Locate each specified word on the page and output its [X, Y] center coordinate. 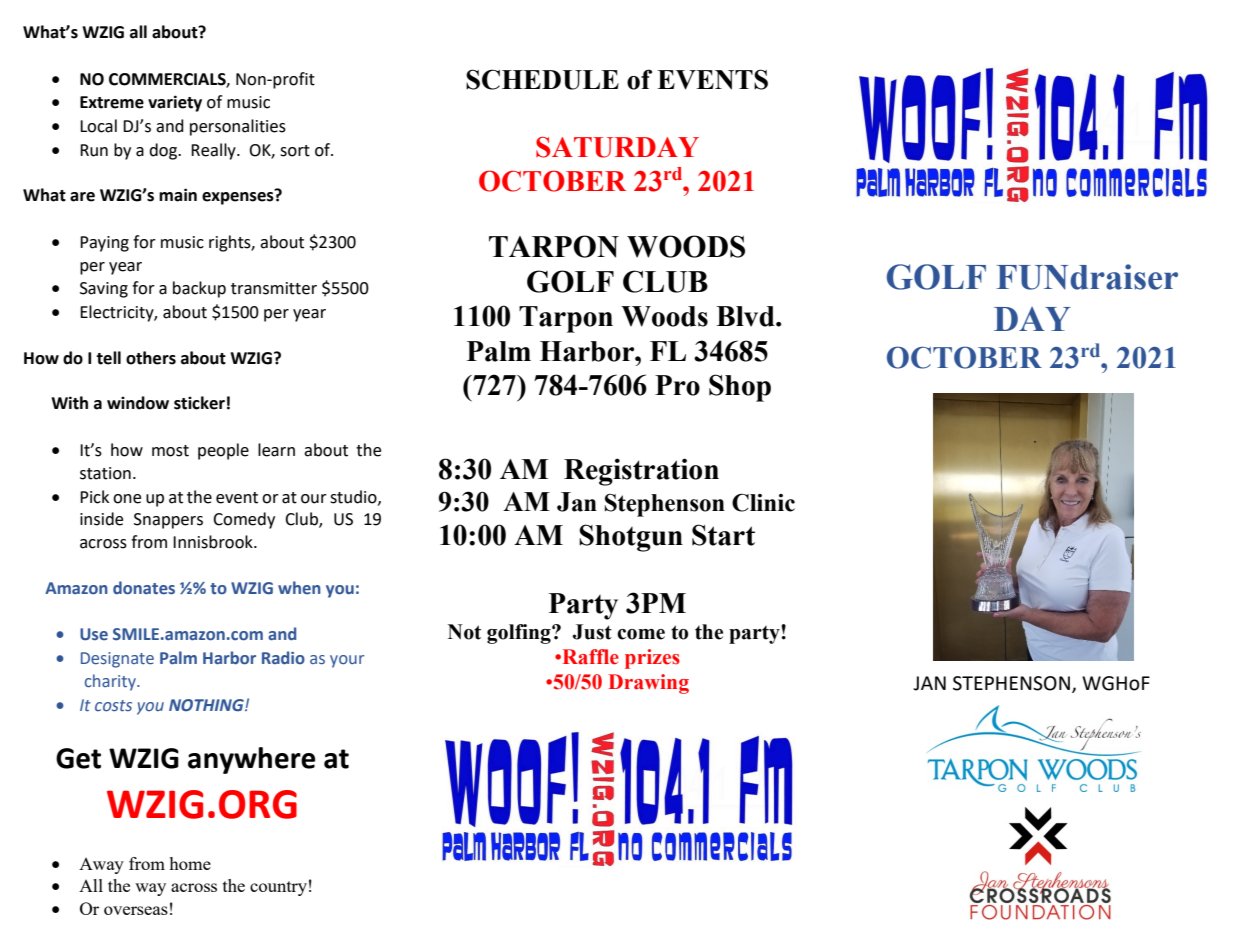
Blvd [746, 316]
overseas [136, 910]
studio [354, 497]
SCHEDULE [542, 79]
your [347, 661]
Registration [641, 472]
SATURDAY [617, 147]
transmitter [274, 288]
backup [199, 289]
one [127, 499]
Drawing [649, 684]
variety [175, 103]
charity [111, 682]
